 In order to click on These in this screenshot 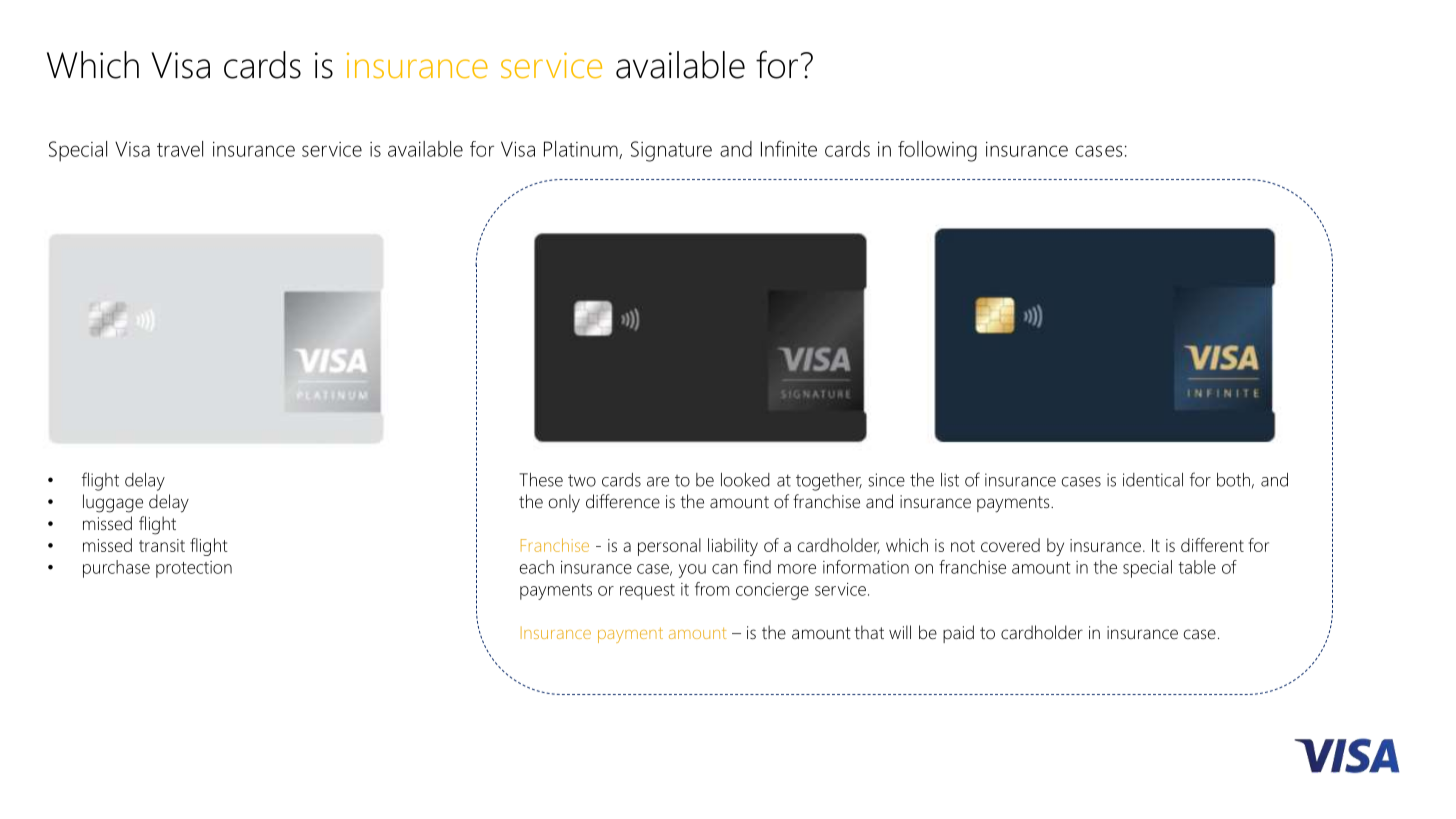, I will do `click(541, 480)`.
